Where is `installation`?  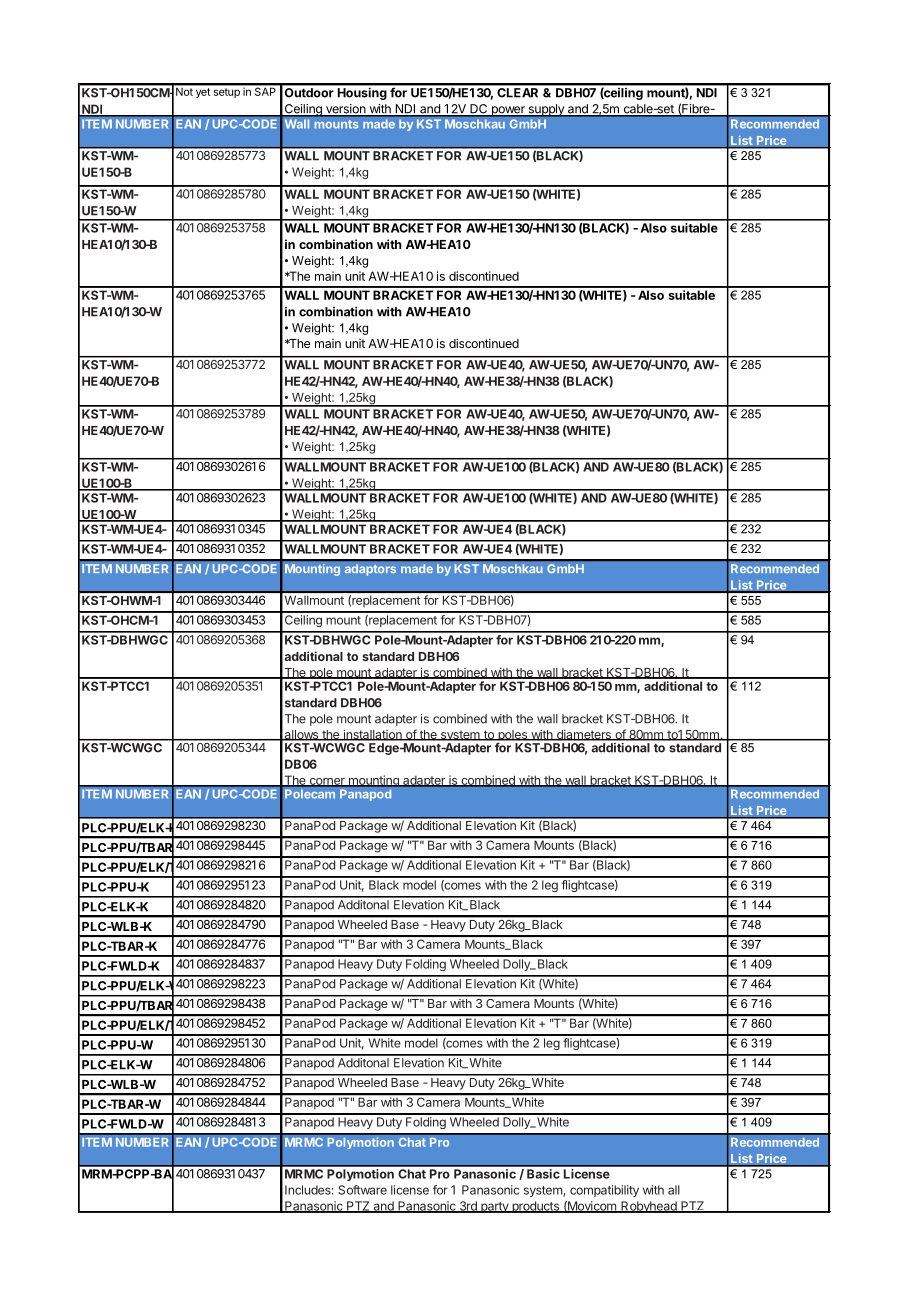
installation is located at coordinates (372, 735).
